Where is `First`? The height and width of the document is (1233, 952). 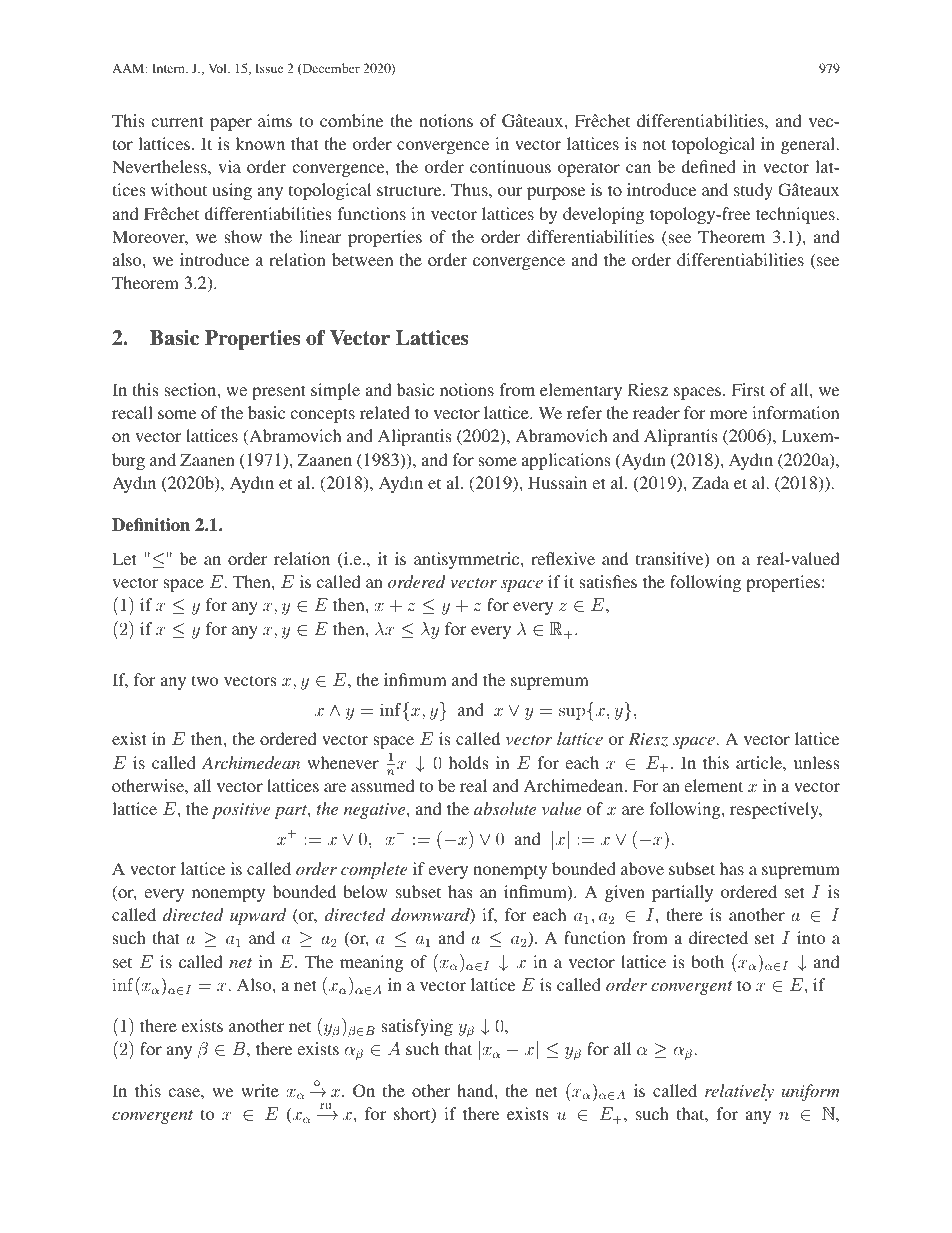
First is located at coordinates (748, 389).
